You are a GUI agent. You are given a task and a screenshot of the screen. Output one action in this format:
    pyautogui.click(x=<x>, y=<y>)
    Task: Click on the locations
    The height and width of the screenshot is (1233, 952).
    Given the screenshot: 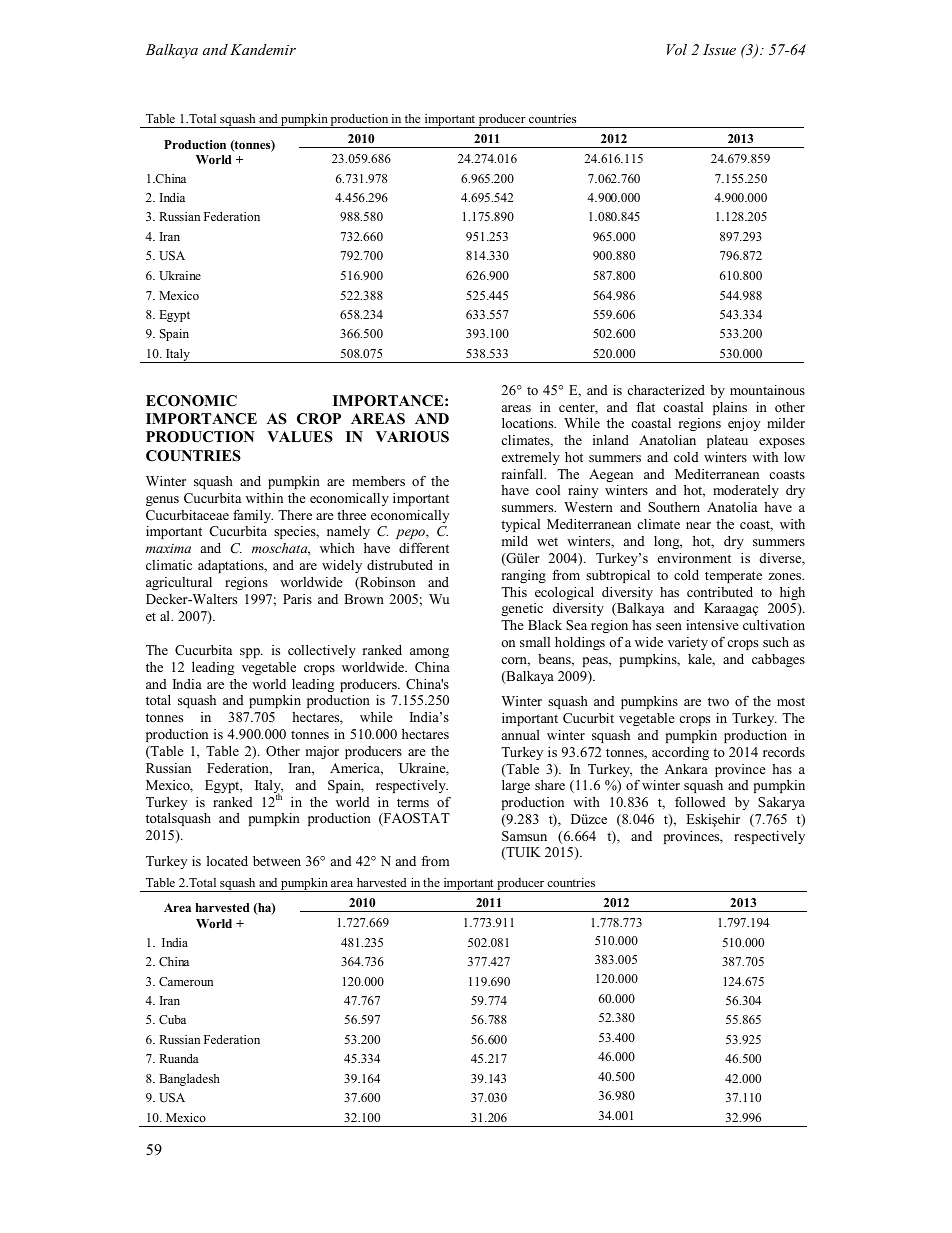 What is the action you would take?
    pyautogui.click(x=529, y=423)
